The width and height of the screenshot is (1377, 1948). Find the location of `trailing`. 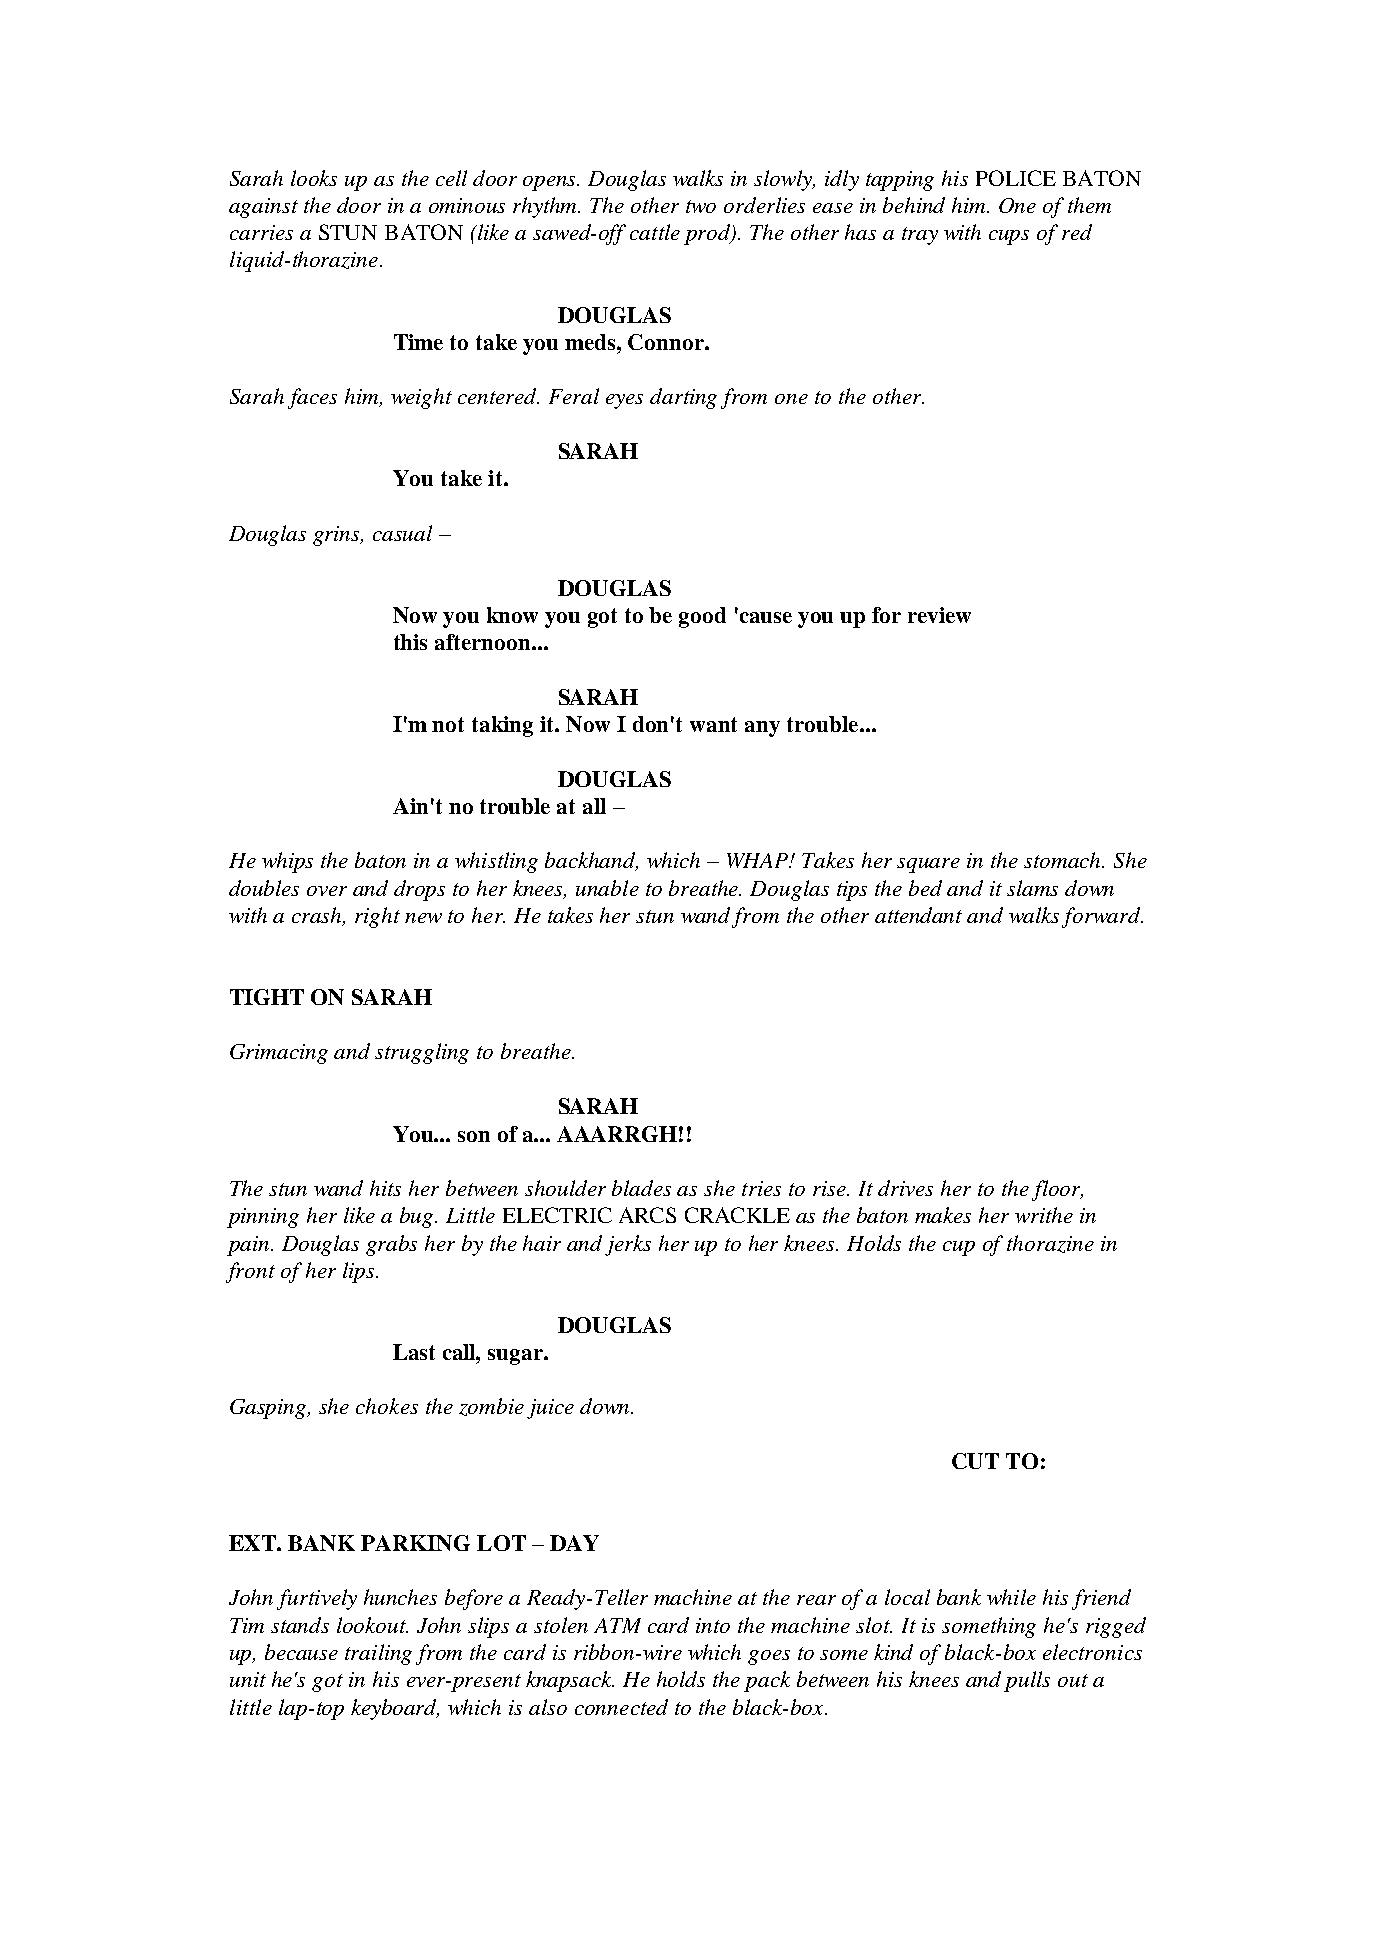

trailing is located at coordinates (378, 1654).
